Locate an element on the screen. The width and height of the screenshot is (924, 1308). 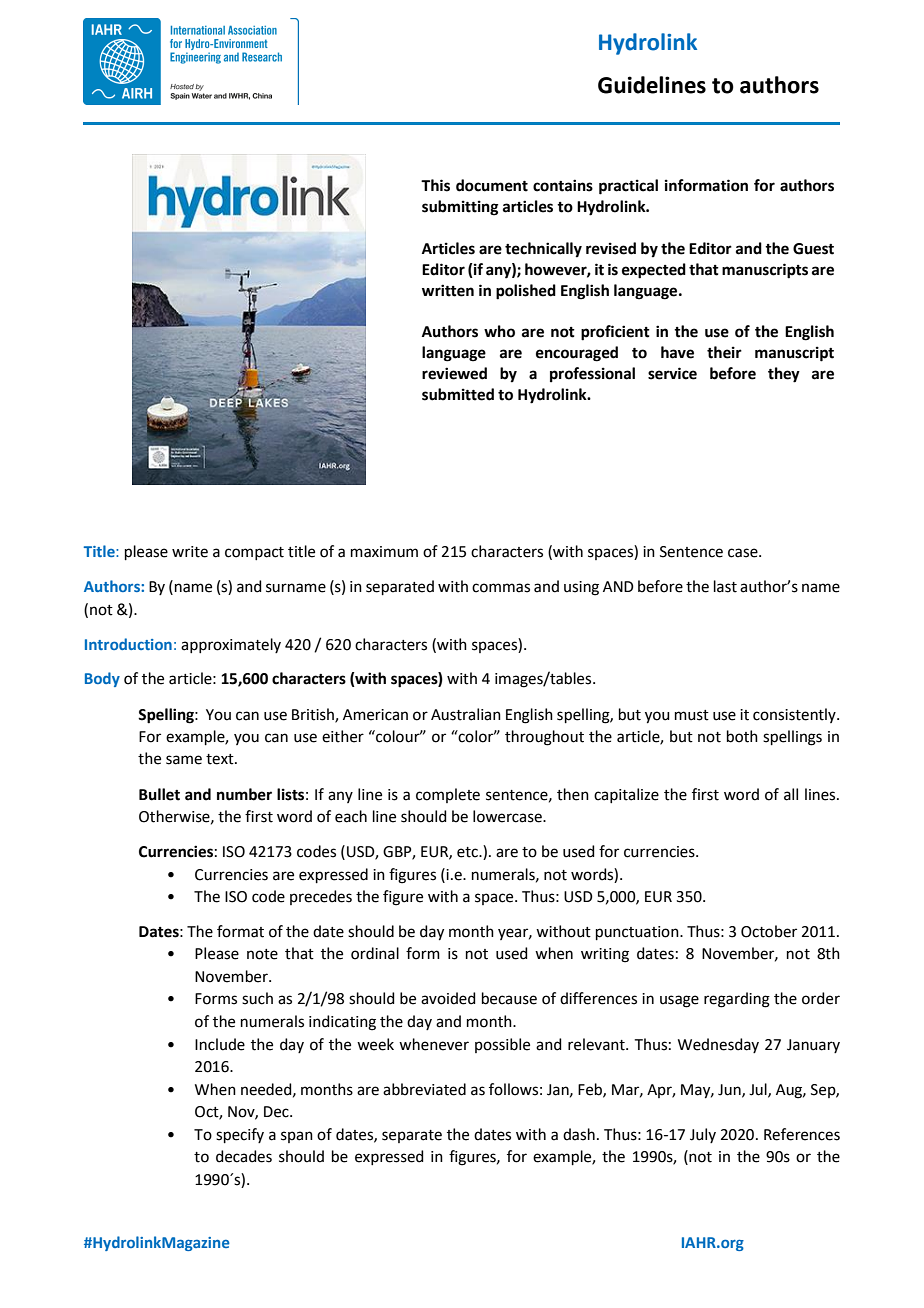
Australian is located at coordinates (466, 714).
